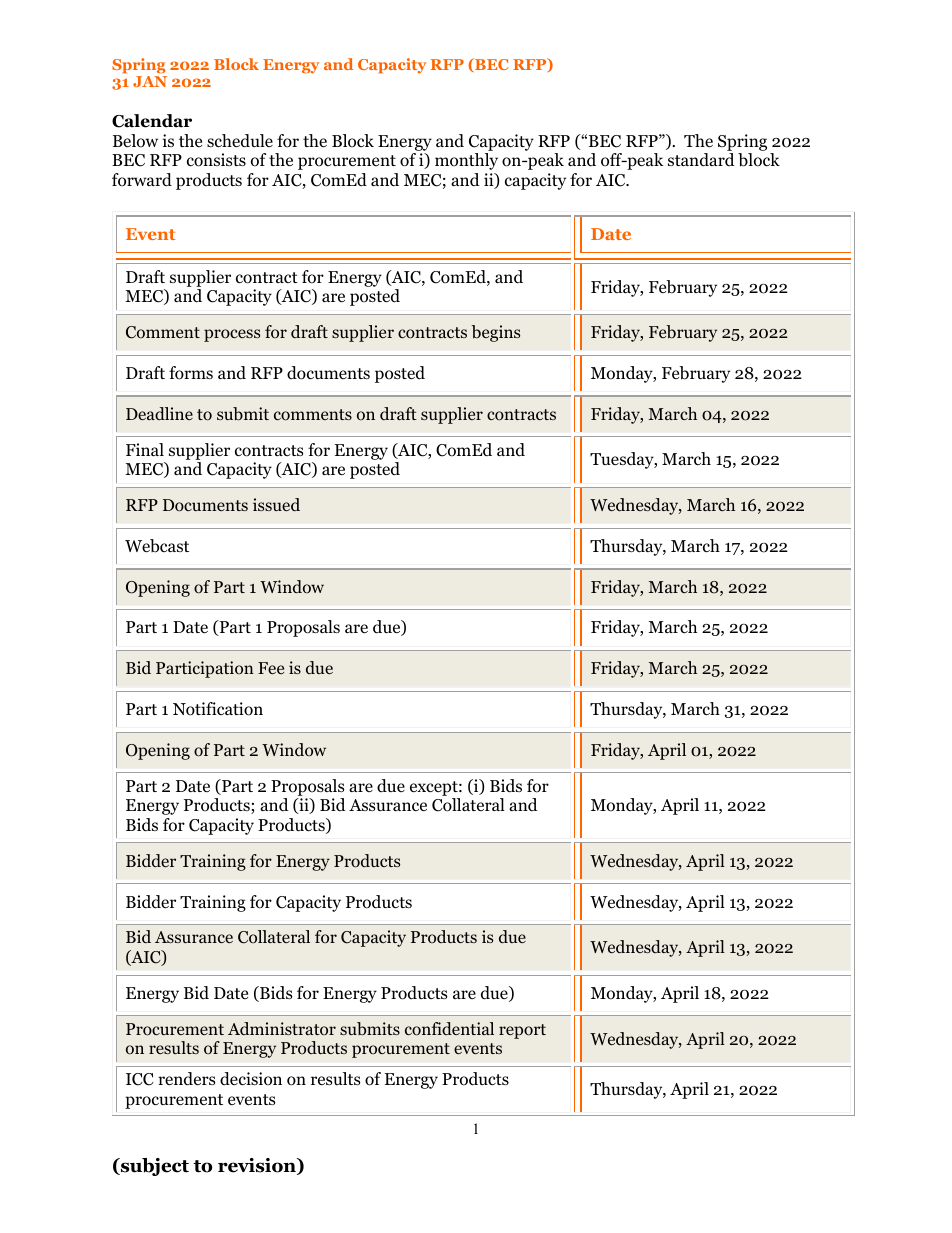  Describe the element at coordinates (522, 1031) in the screenshot. I see `report` at that location.
